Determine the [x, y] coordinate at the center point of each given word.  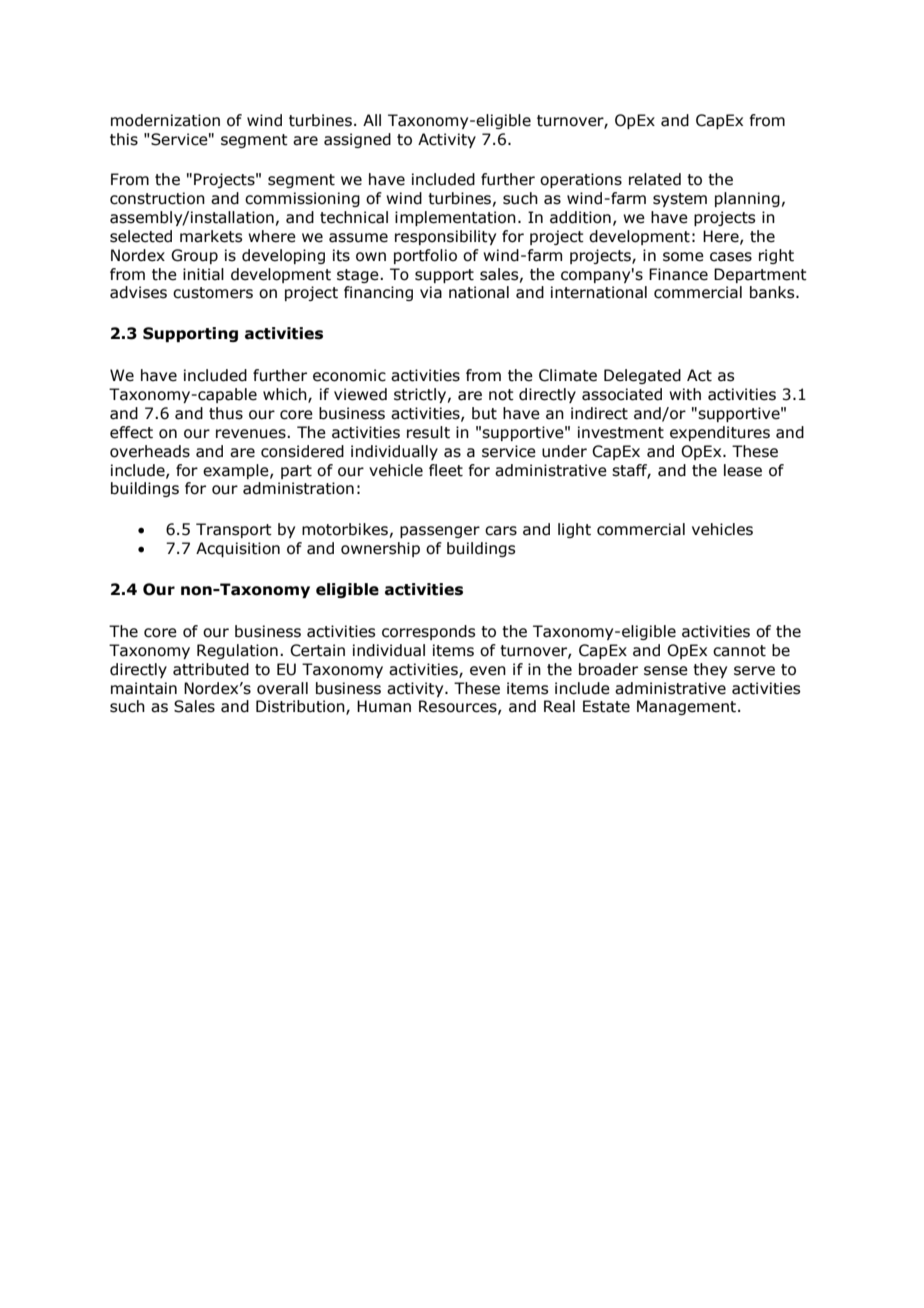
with [685, 394]
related [655, 179]
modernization [165, 120]
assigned [357, 140]
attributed [211, 669]
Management [686, 707]
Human [384, 706]
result [428, 432]
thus [226, 413]
